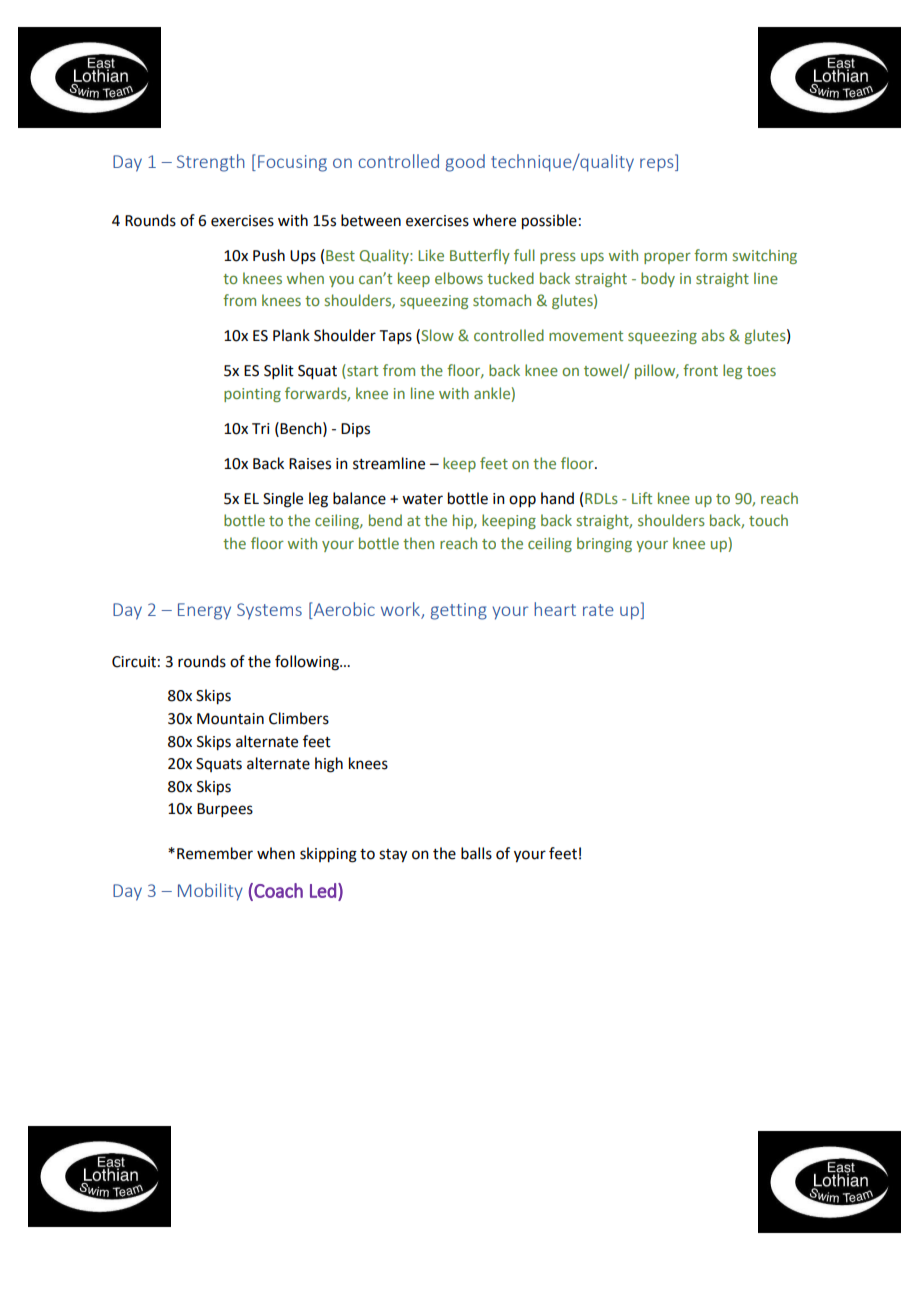 The height and width of the screenshot is (1308, 924). Describe the element at coordinates (465, 163) in the screenshot. I see `good` at that location.
